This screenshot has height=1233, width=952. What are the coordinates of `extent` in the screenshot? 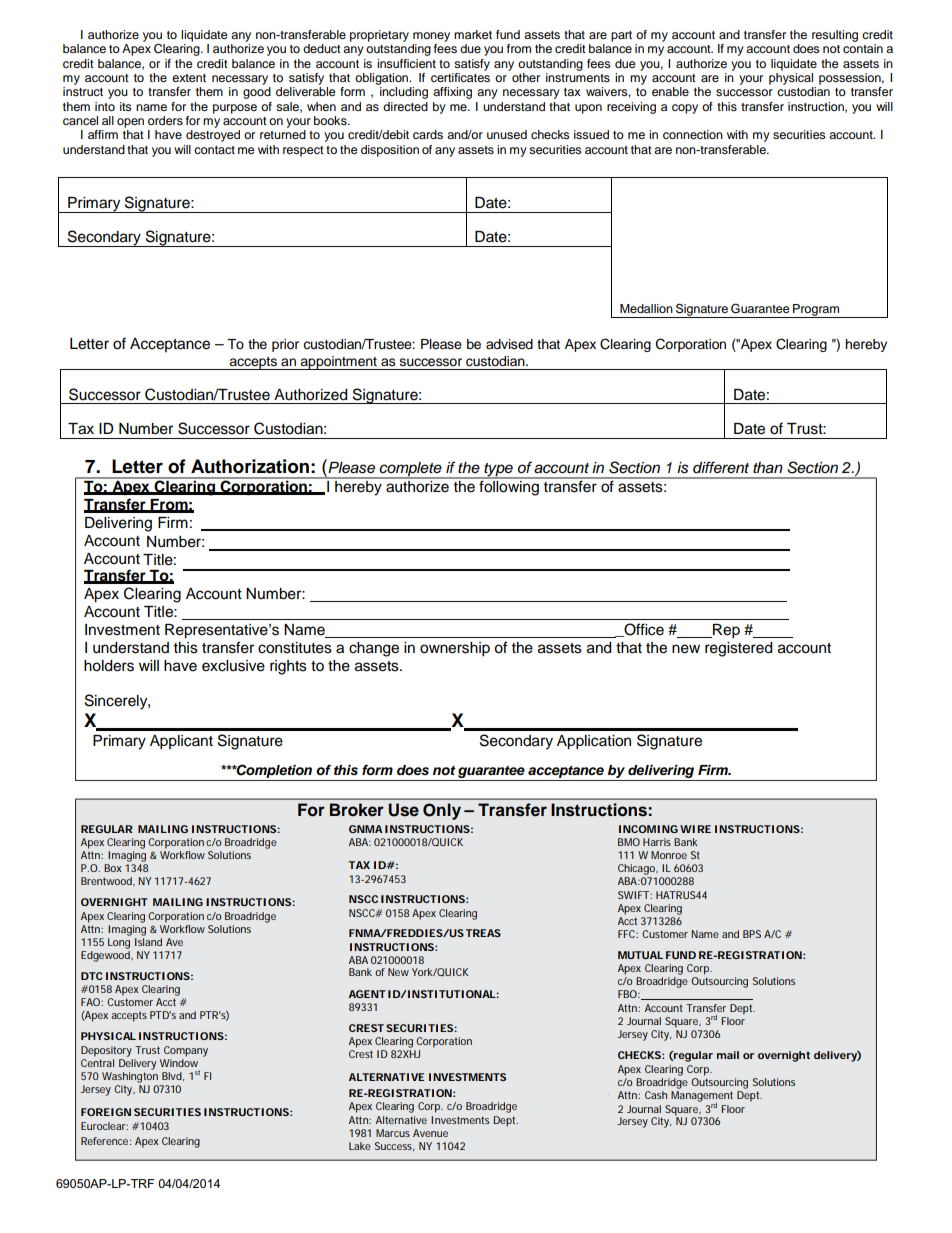 It's located at (189, 78).
